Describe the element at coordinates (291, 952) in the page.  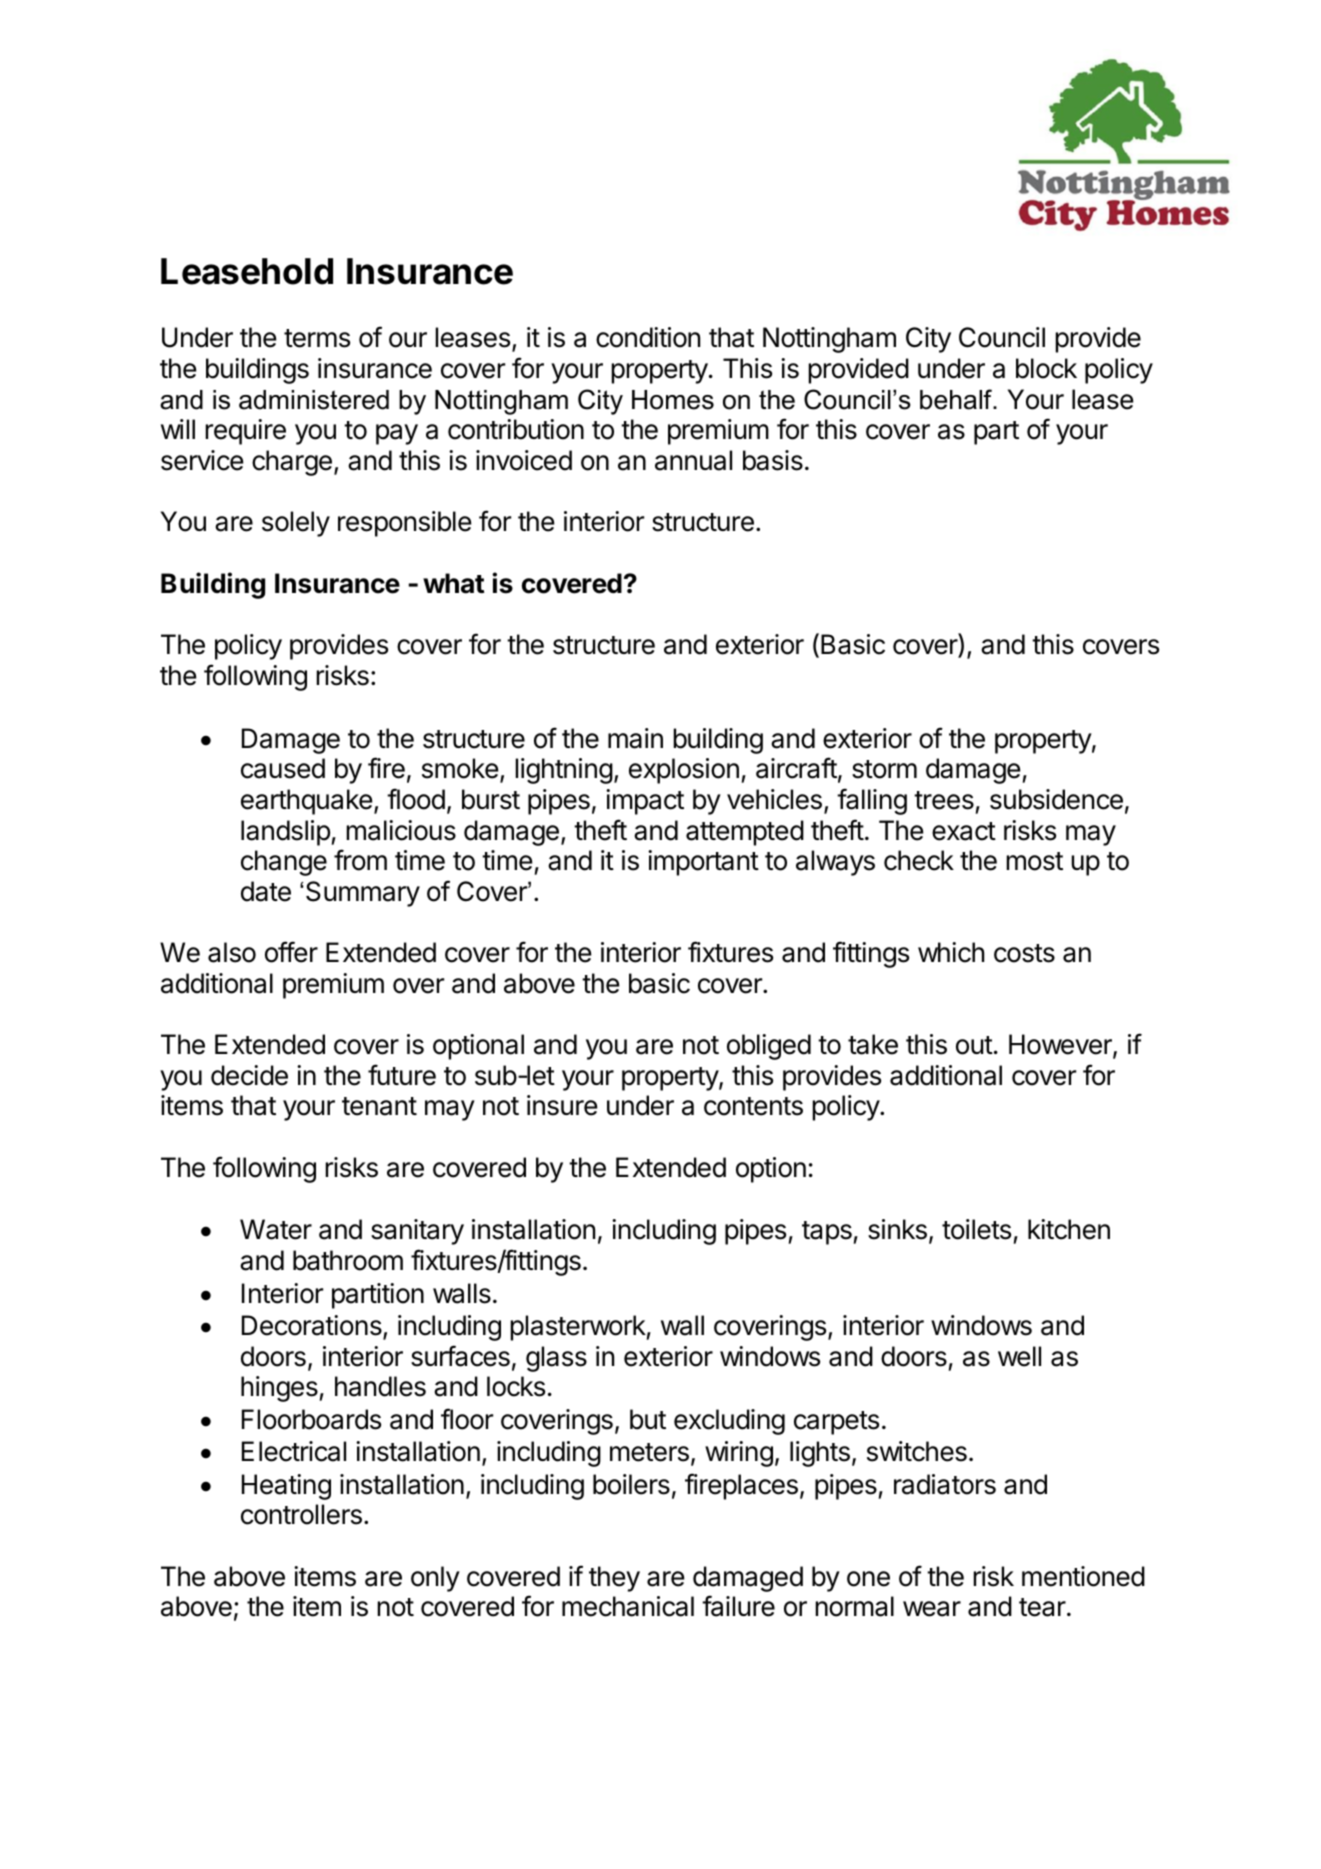
I see `offer` at that location.
